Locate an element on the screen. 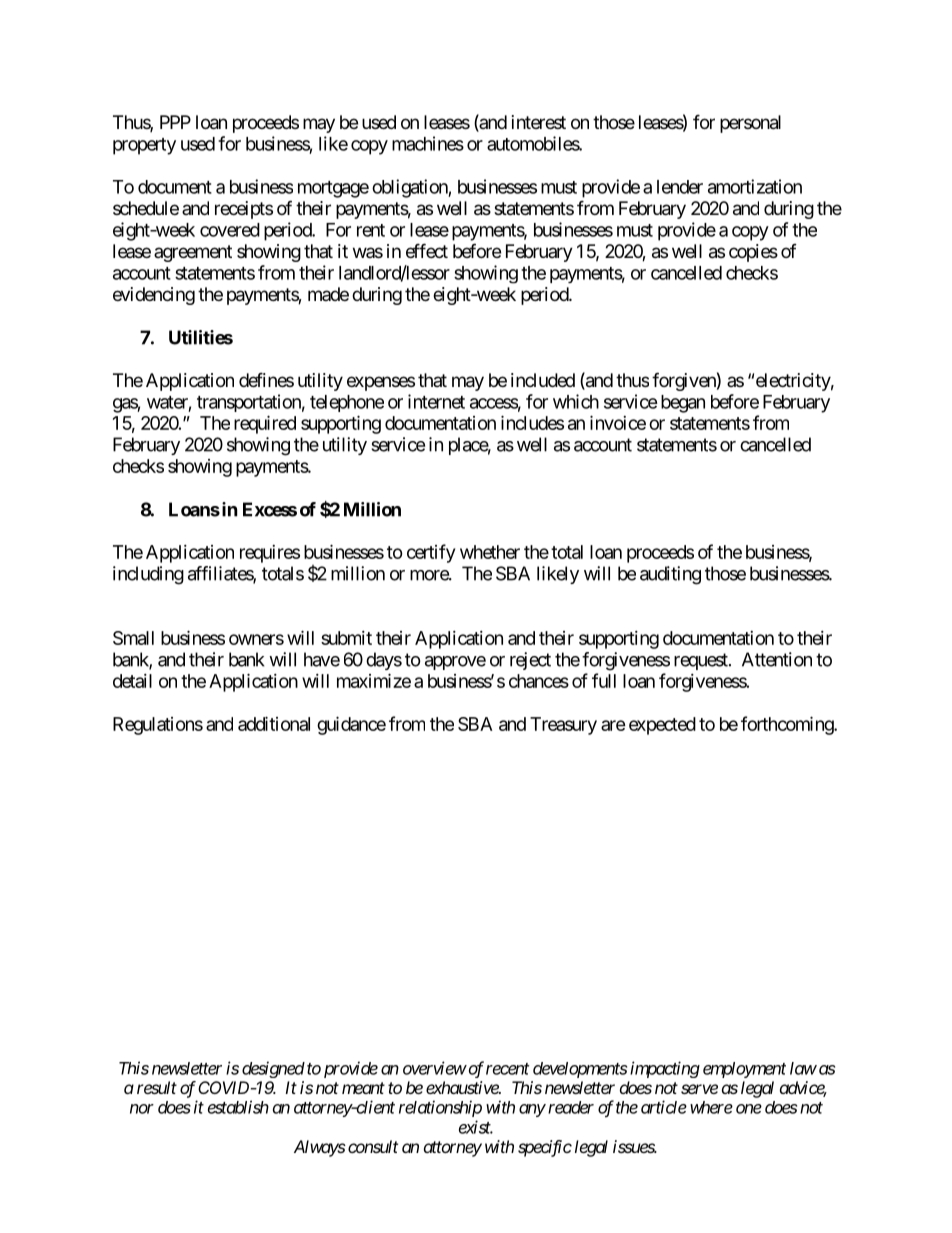 The width and height of the screenshot is (952, 1233). lender is located at coordinates (680, 187).
